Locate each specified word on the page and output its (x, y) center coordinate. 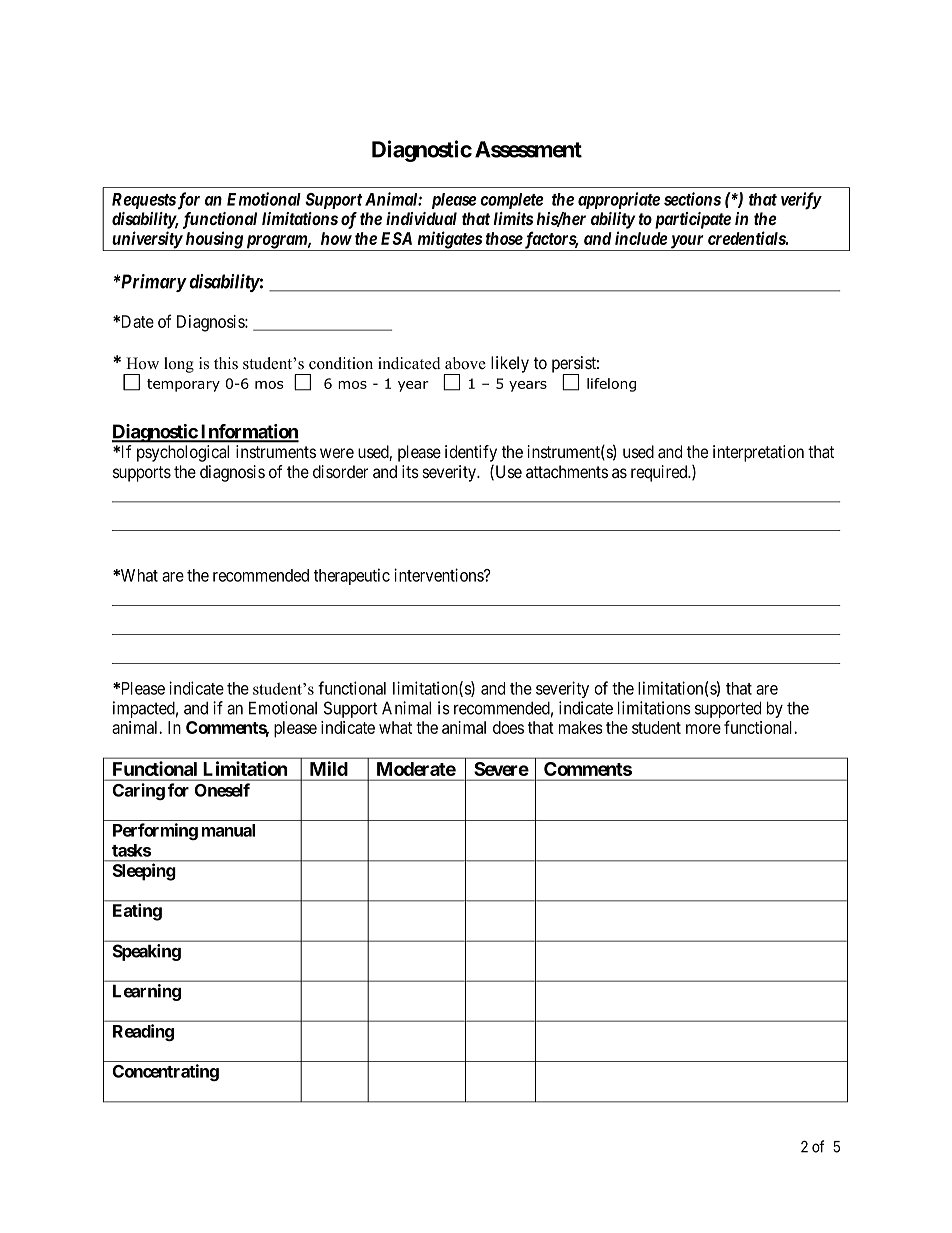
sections (692, 199)
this (226, 363)
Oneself (222, 790)
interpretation (758, 453)
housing (213, 241)
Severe (501, 769)
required (660, 473)
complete (512, 201)
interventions (439, 575)
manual (228, 830)
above (465, 363)
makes (581, 727)
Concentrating (165, 1072)
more (703, 729)
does (508, 727)
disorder (340, 471)
